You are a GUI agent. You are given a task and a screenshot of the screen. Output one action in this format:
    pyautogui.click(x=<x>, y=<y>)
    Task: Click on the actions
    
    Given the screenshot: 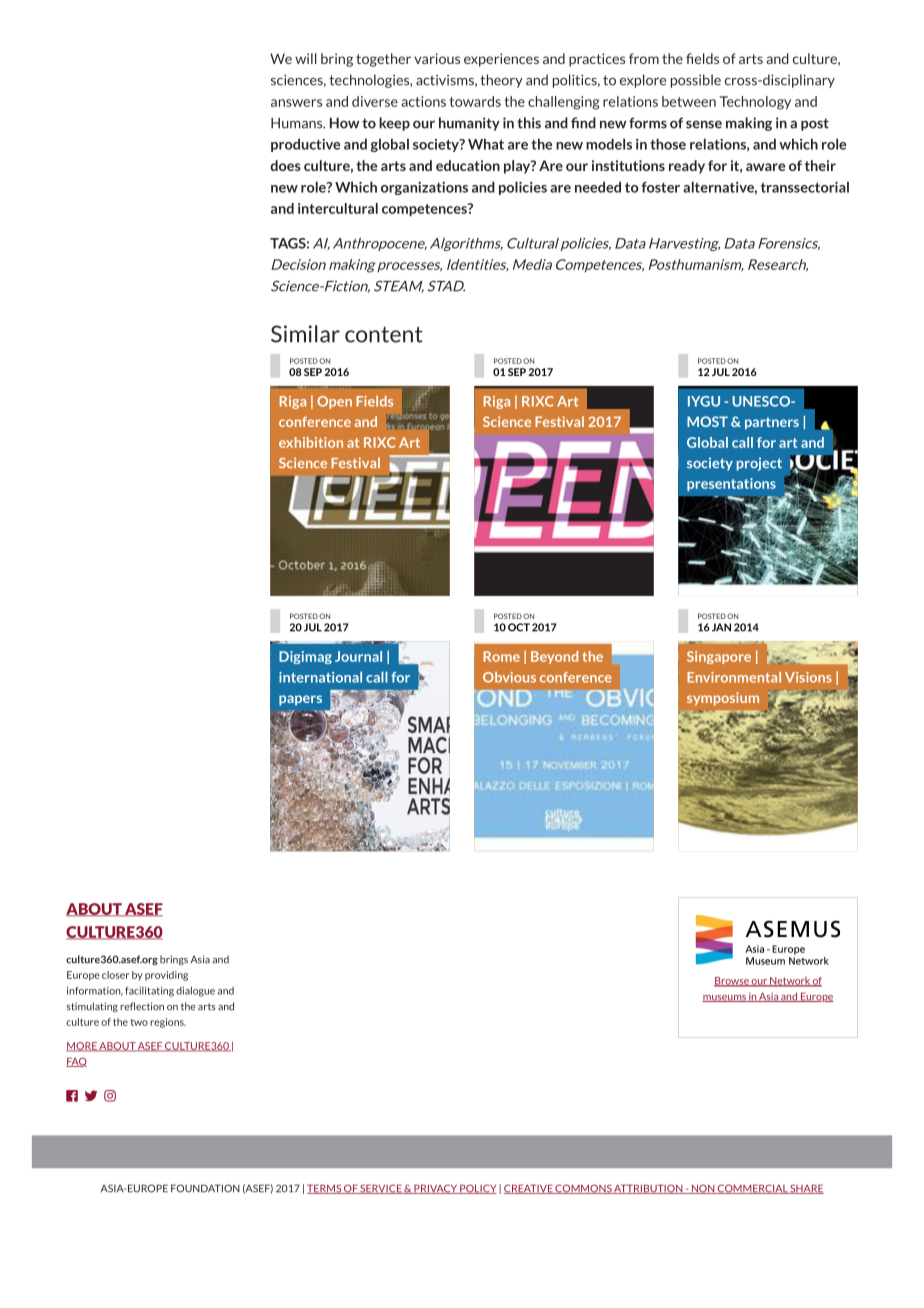 What is the action you would take?
    pyautogui.click(x=424, y=101)
